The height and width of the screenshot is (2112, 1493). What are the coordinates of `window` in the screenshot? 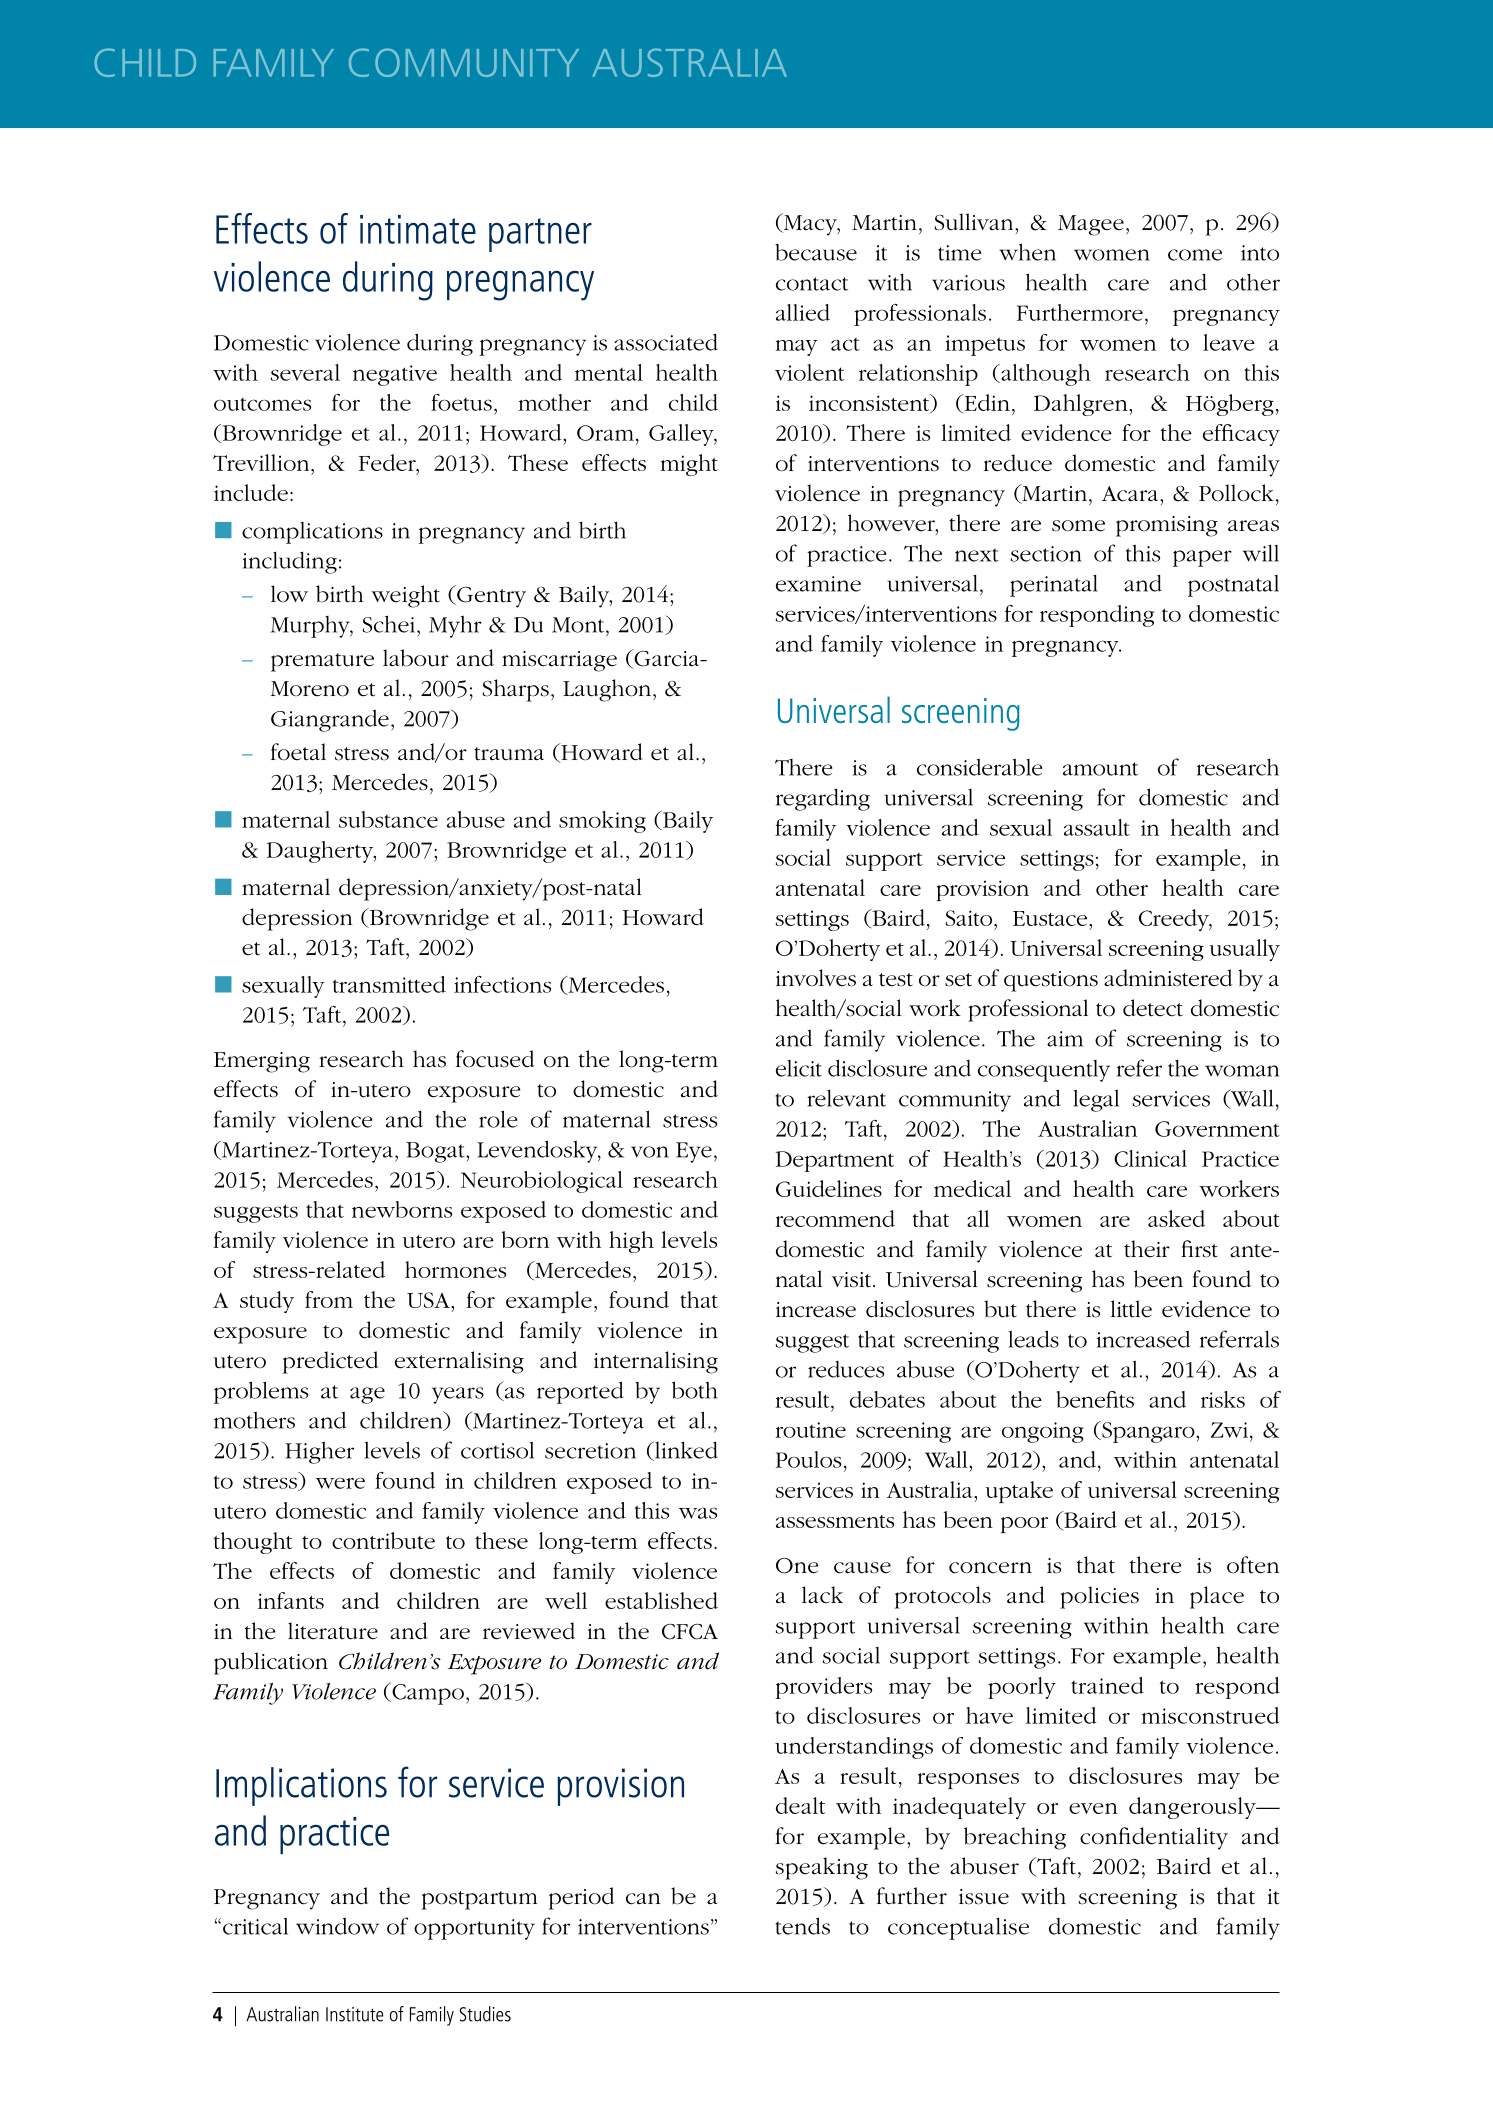 It's located at (337, 1926).
